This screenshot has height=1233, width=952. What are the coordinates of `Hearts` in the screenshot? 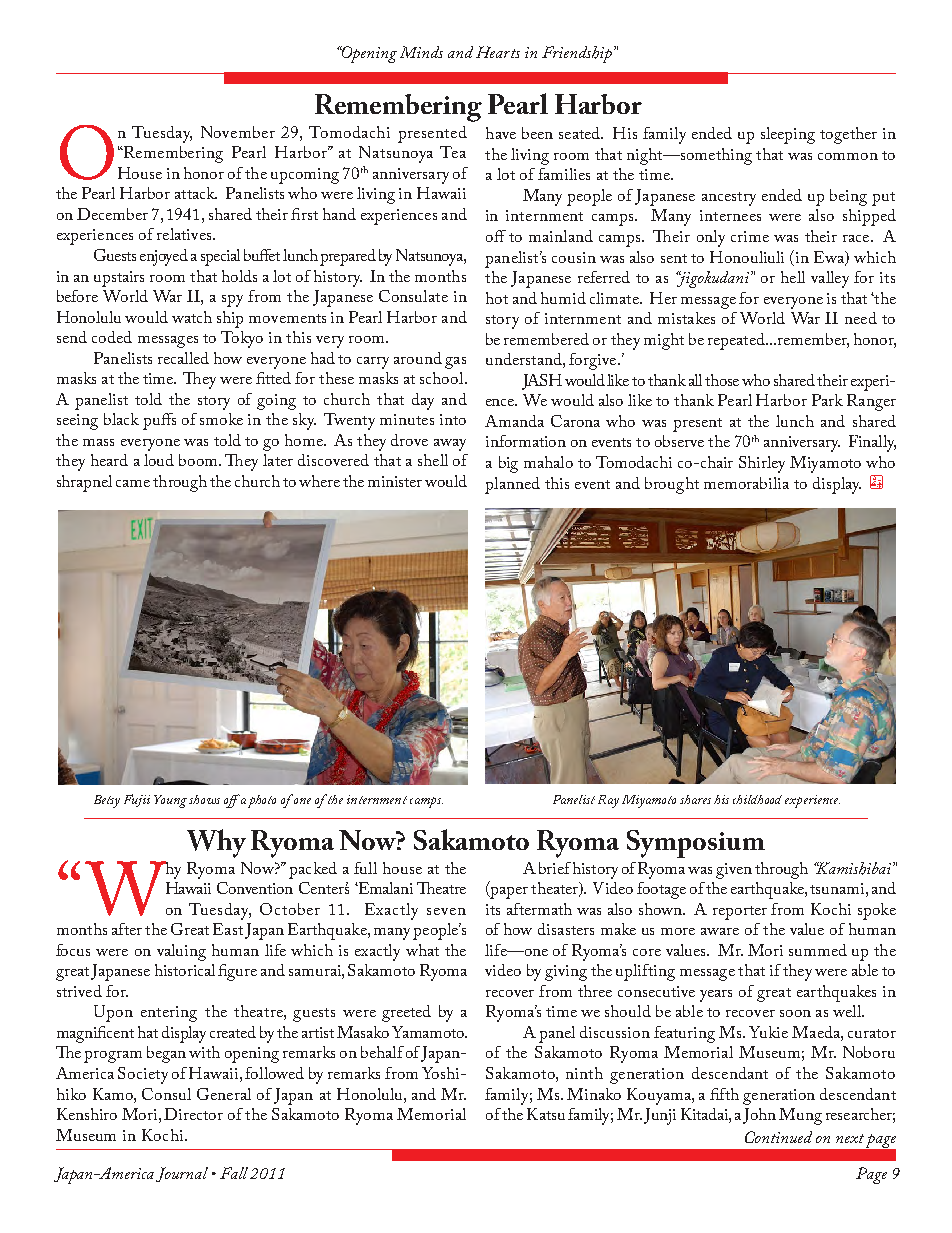 It's located at (498, 52).
